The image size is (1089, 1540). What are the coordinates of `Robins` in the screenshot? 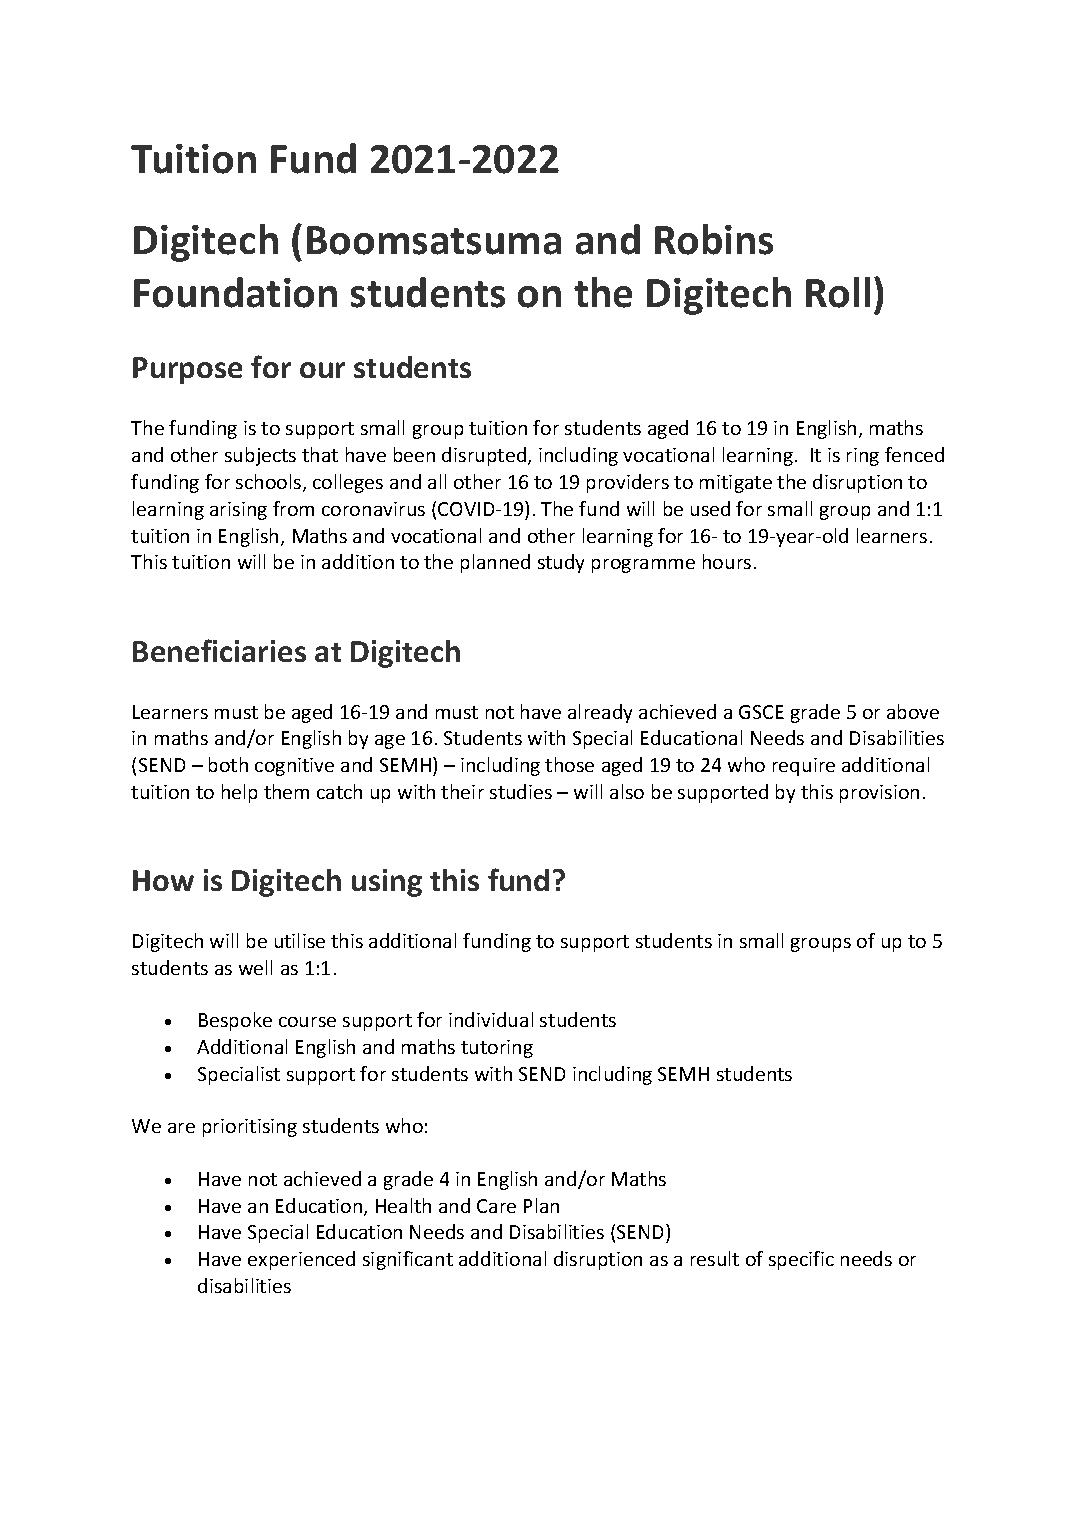 It's located at (714, 239).
